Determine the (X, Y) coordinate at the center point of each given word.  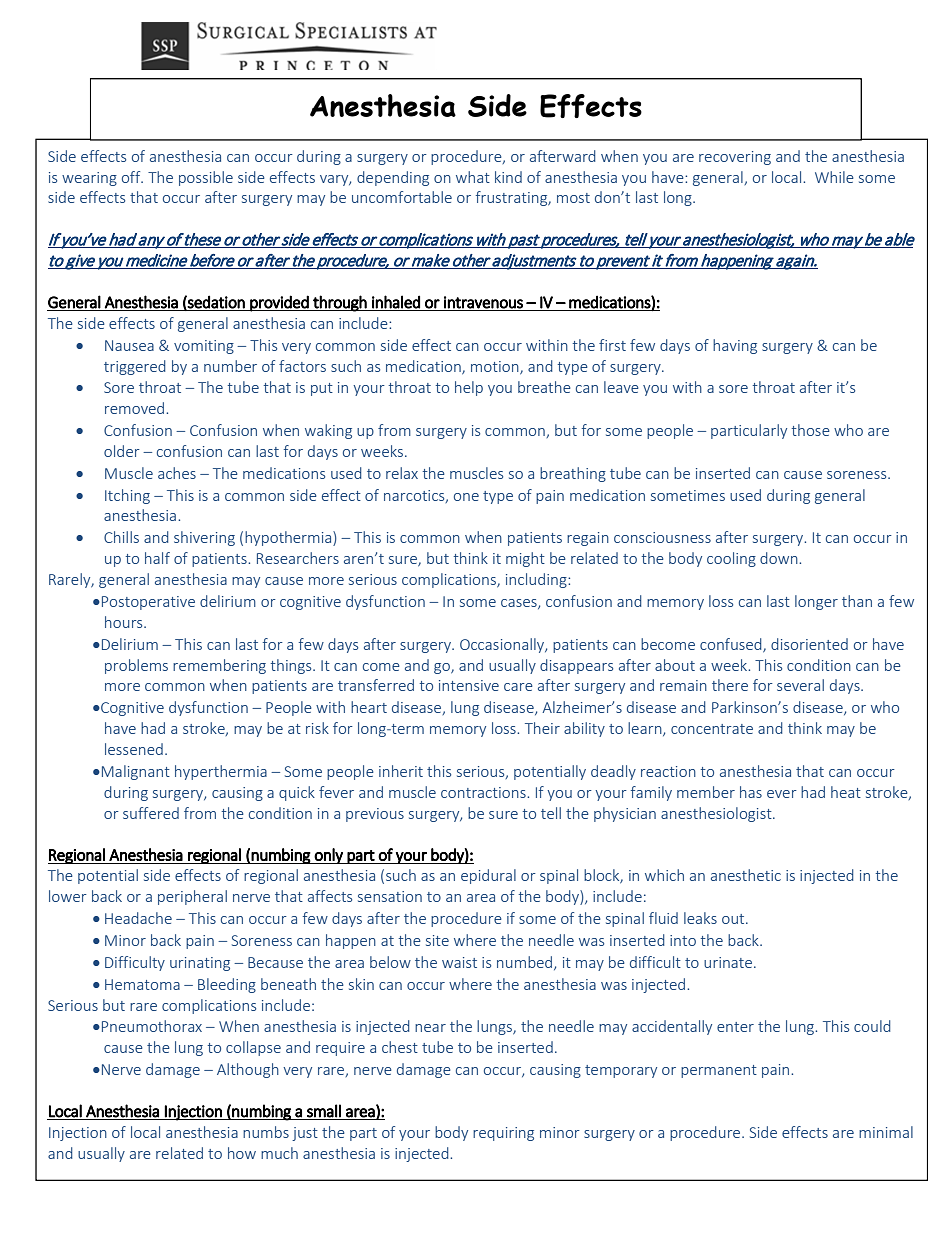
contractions (484, 792)
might (525, 559)
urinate (729, 962)
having (735, 346)
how (242, 1153)
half (157, 558)
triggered (135, 367)
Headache (138, 918)
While (834, 177)
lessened (134, 749)
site (437, 940)
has (751, 792)
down (780, 558)
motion (496, 367)
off (132, 177)
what (473, 177)
